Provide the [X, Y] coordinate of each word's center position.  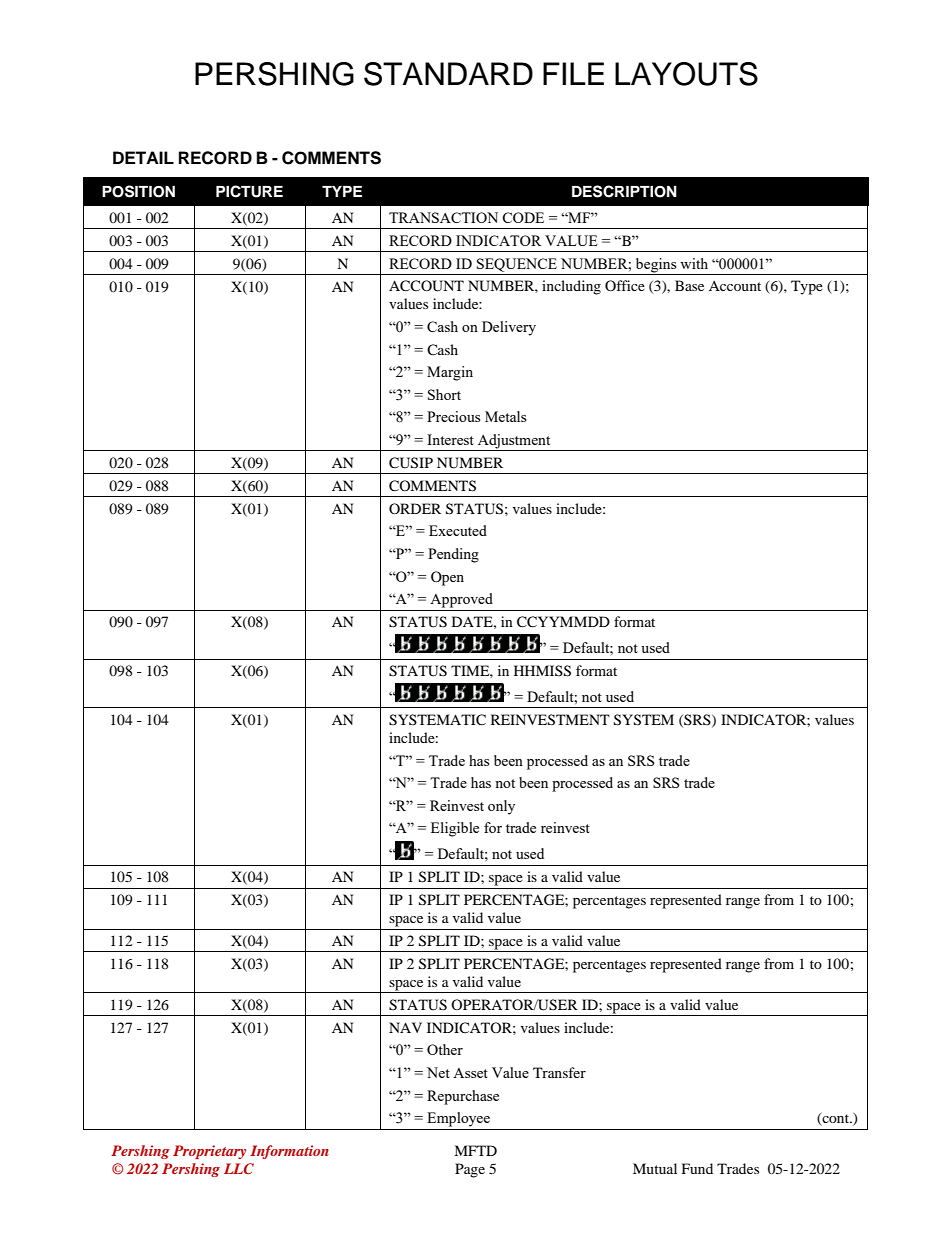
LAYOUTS [686, 74]
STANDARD [448, 74]
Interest [450, 439]
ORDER [415, 508]
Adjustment [514, 442]
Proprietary [209, 1152]
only [501, 807]
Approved [461, 600]
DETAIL [143, 157]
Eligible [455, 829]
